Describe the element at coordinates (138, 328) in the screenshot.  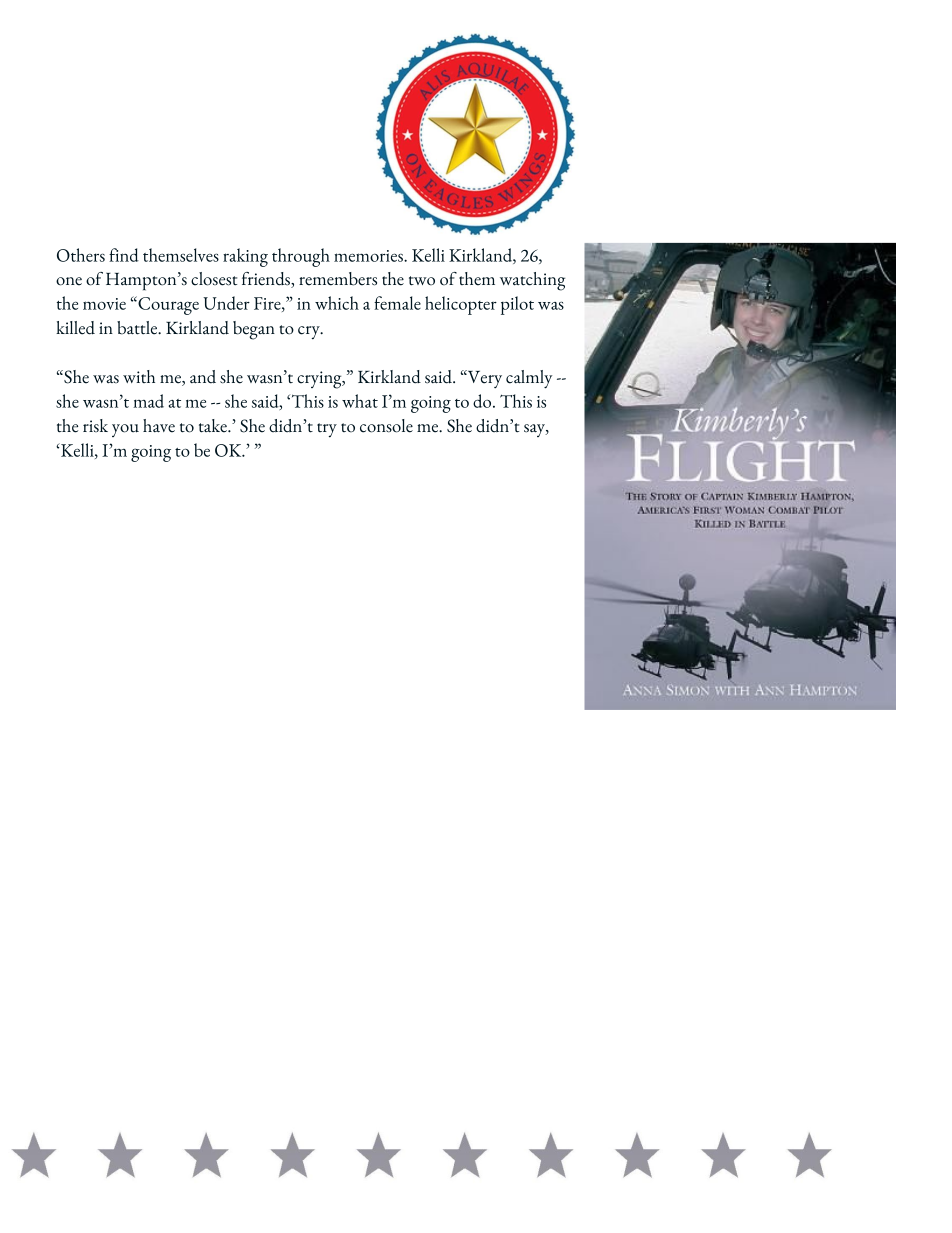
I see `battle` at that location.
